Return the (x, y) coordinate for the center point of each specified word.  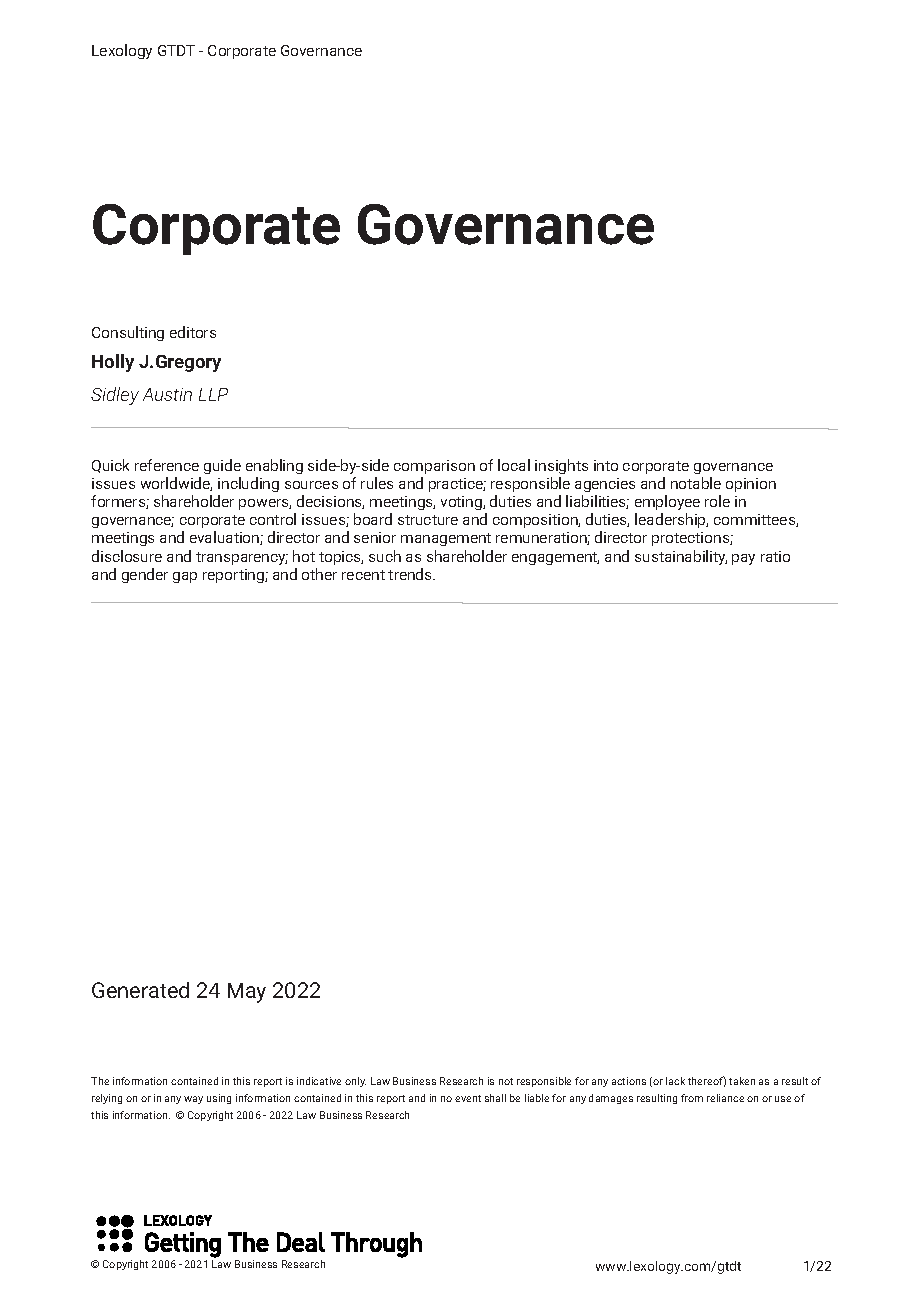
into (606, 465)
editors (193, 332)
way (193, 1100)
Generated (140, 990)
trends (411, 574)
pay (743, 559)
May (247, 993)
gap (185, 577)
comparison (434, 467)
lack (675, 1081)
